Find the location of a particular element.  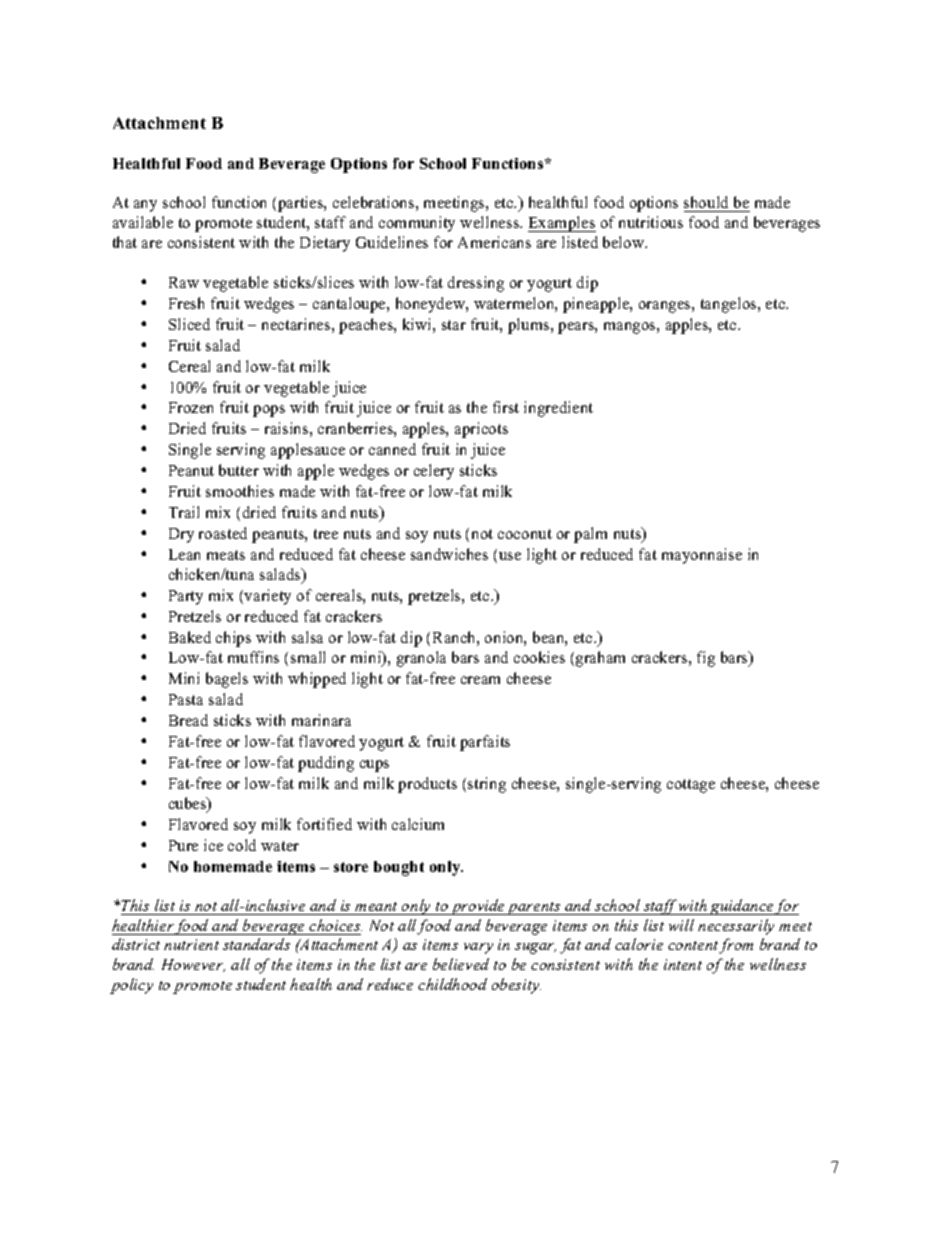

nutritious is located at coordinates (651, 222).
